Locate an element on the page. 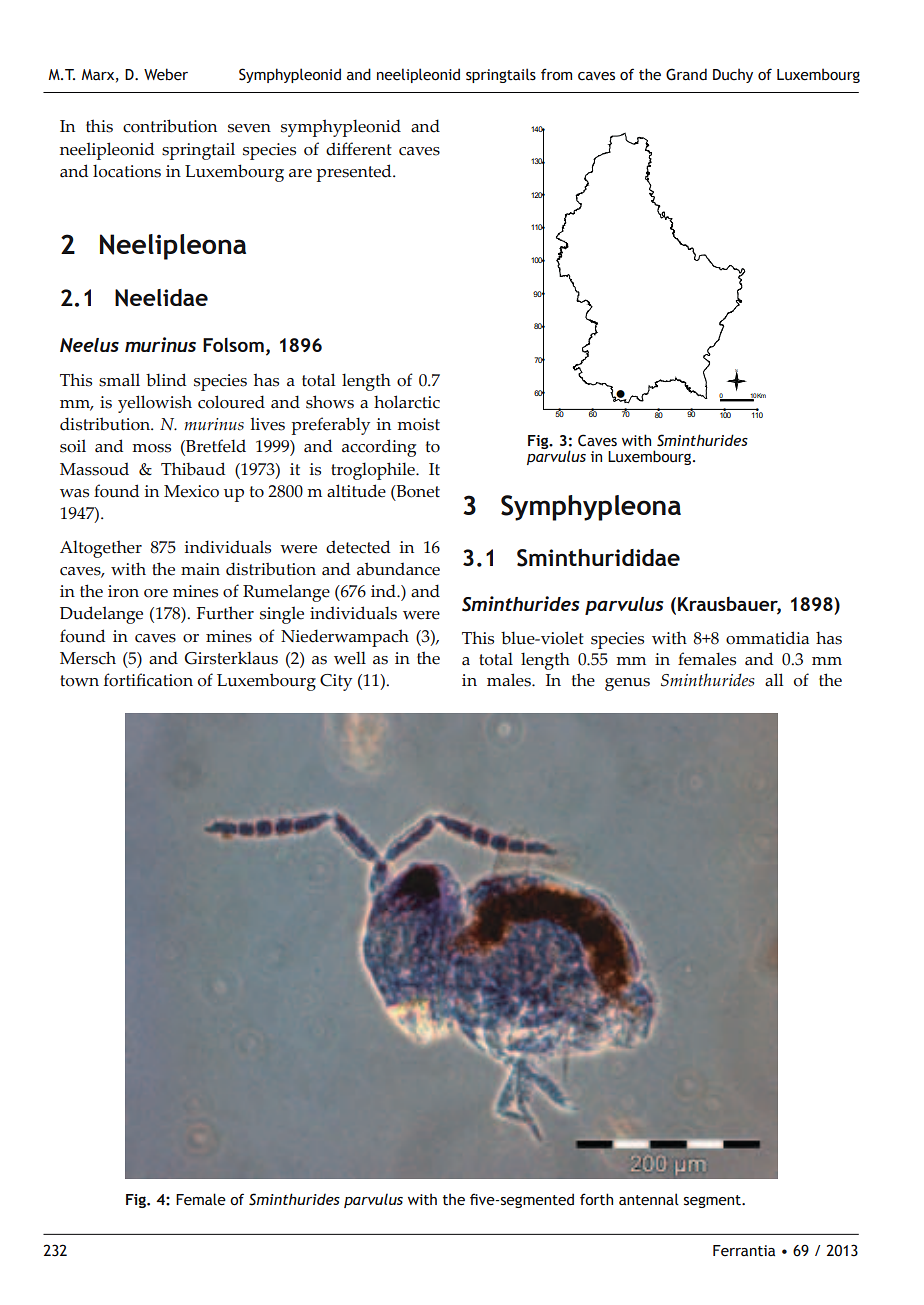 This document has height=1305, width=924. fortification is located at coordinates (148, 680).
